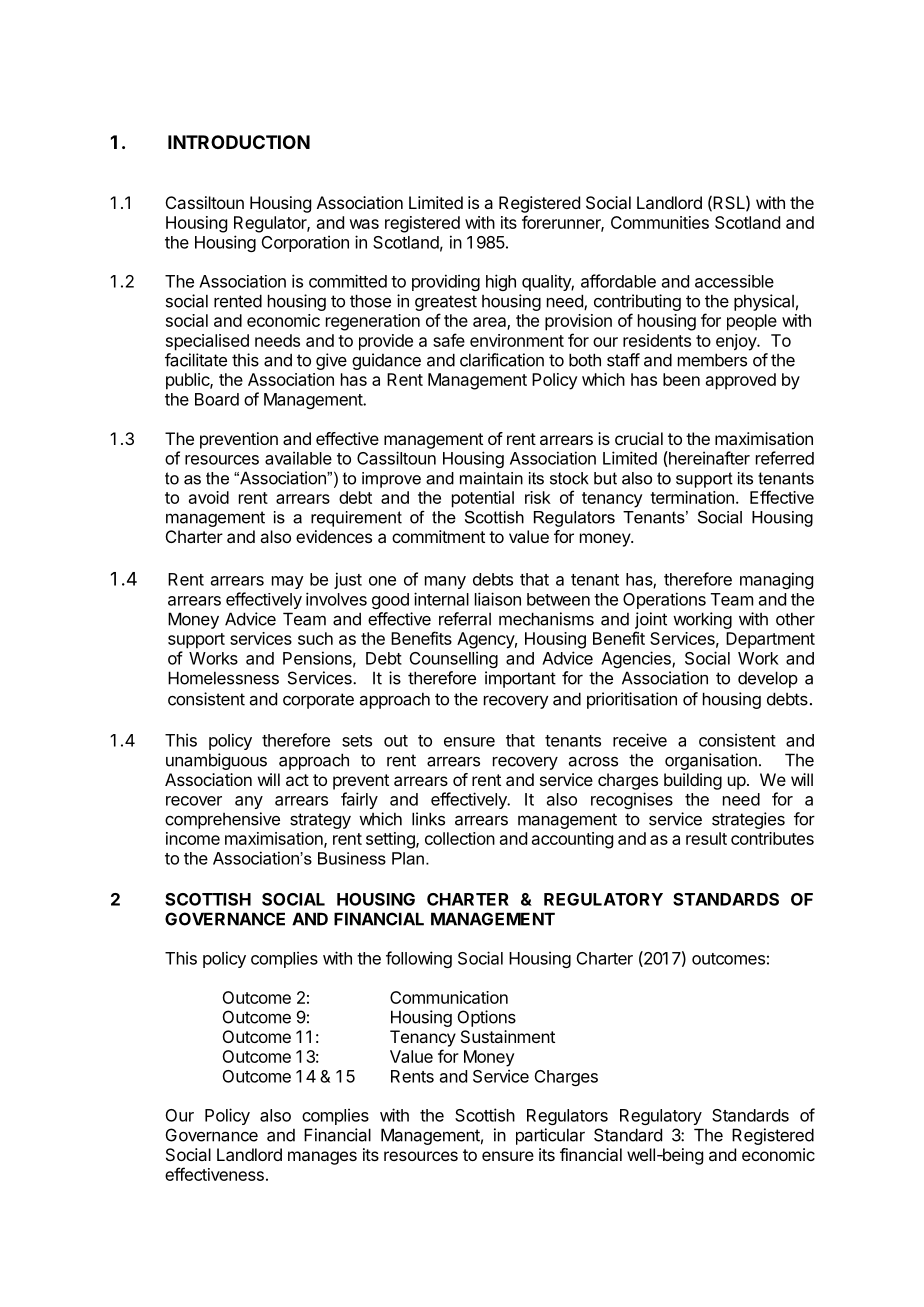 Image resolution: width=924 pixels, height=1307 pixels. Describe the element at coordinates (491, 478) in the screenshot. I see `maintain` at that location.
